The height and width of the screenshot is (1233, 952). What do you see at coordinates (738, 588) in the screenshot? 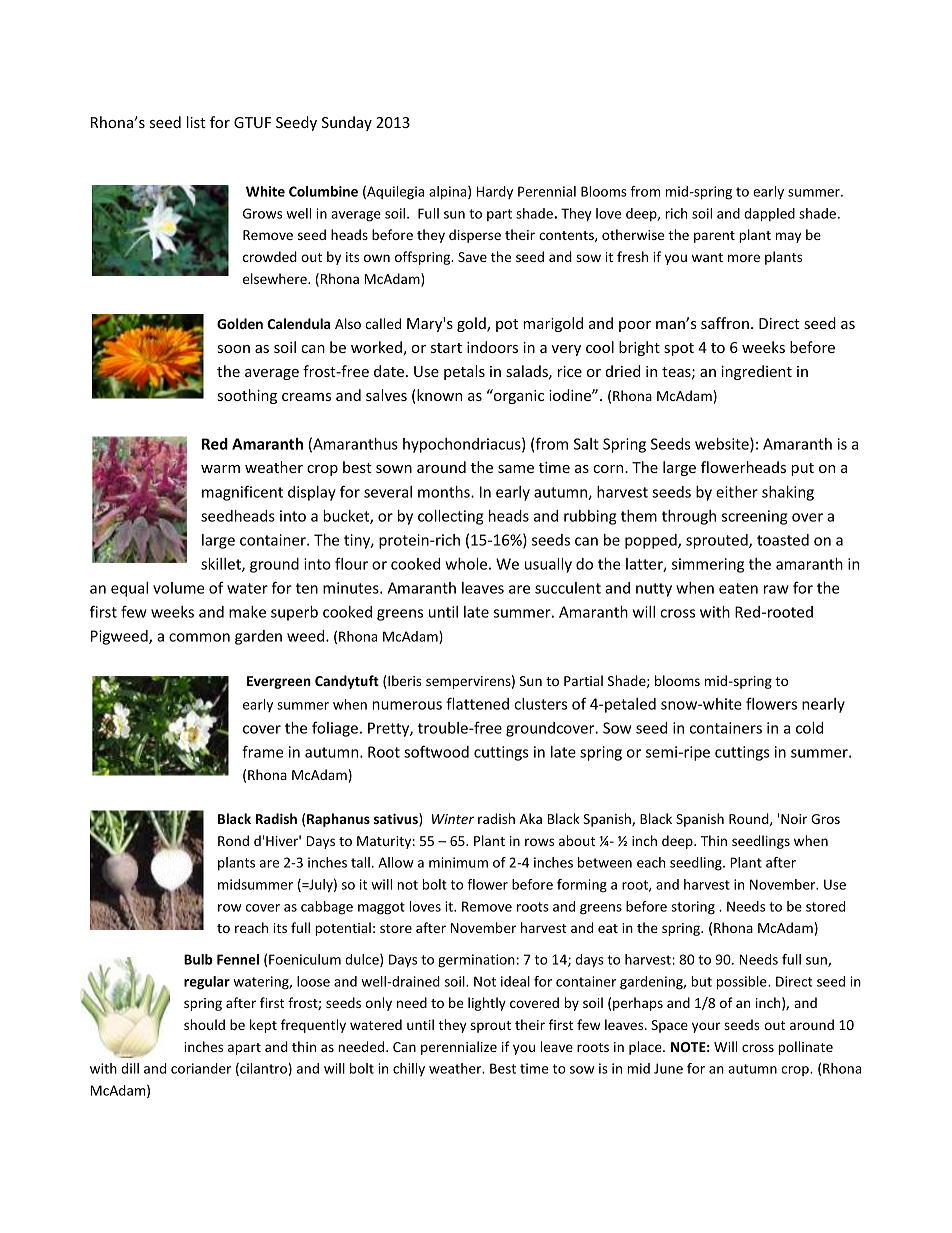
I see `eaten` at bounding box center [738, 588].
